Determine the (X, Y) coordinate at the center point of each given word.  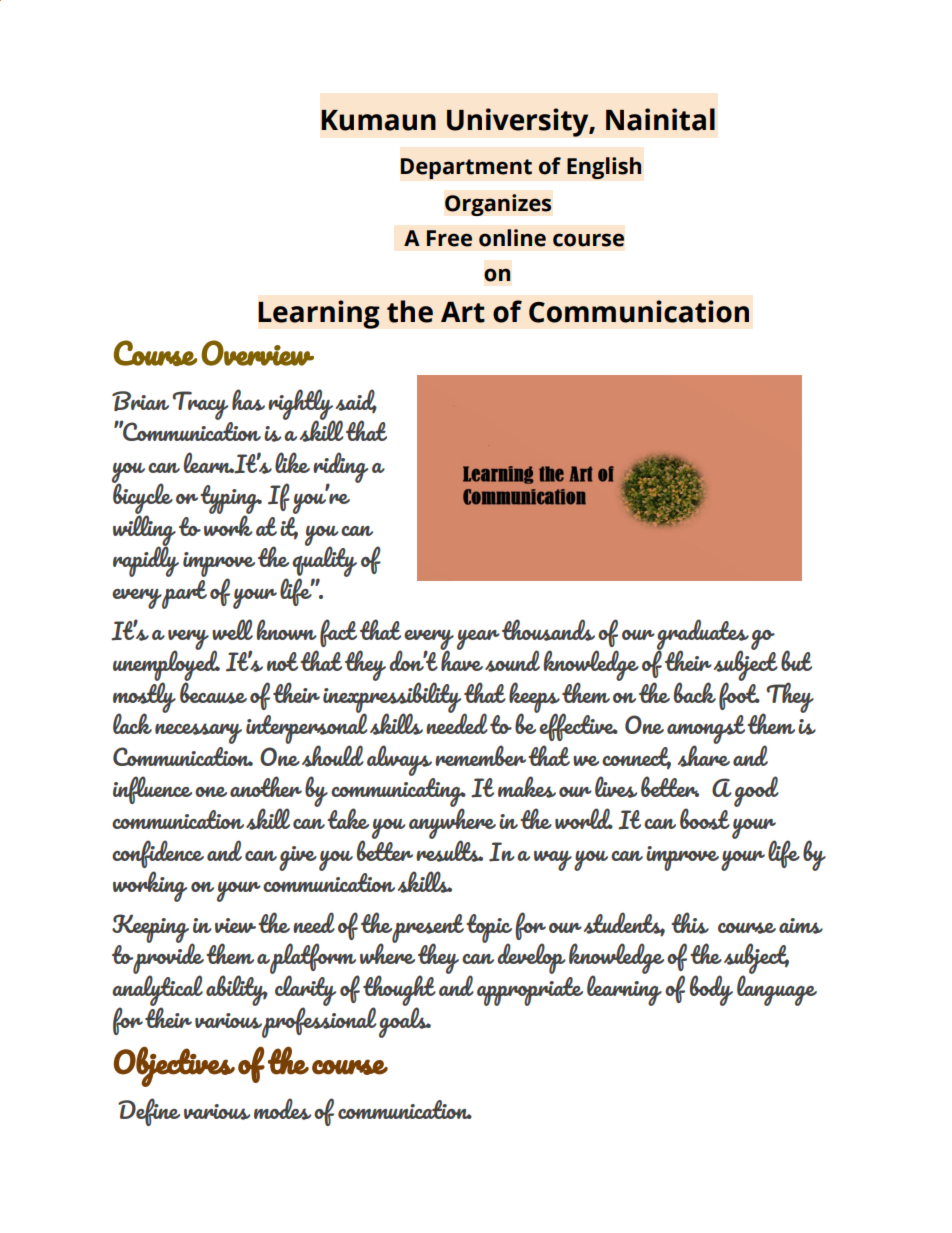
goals (405, 1021)
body (711, 990)
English (604, 168)
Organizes (498, 205)
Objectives (174, 1066)
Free (449, 238)
